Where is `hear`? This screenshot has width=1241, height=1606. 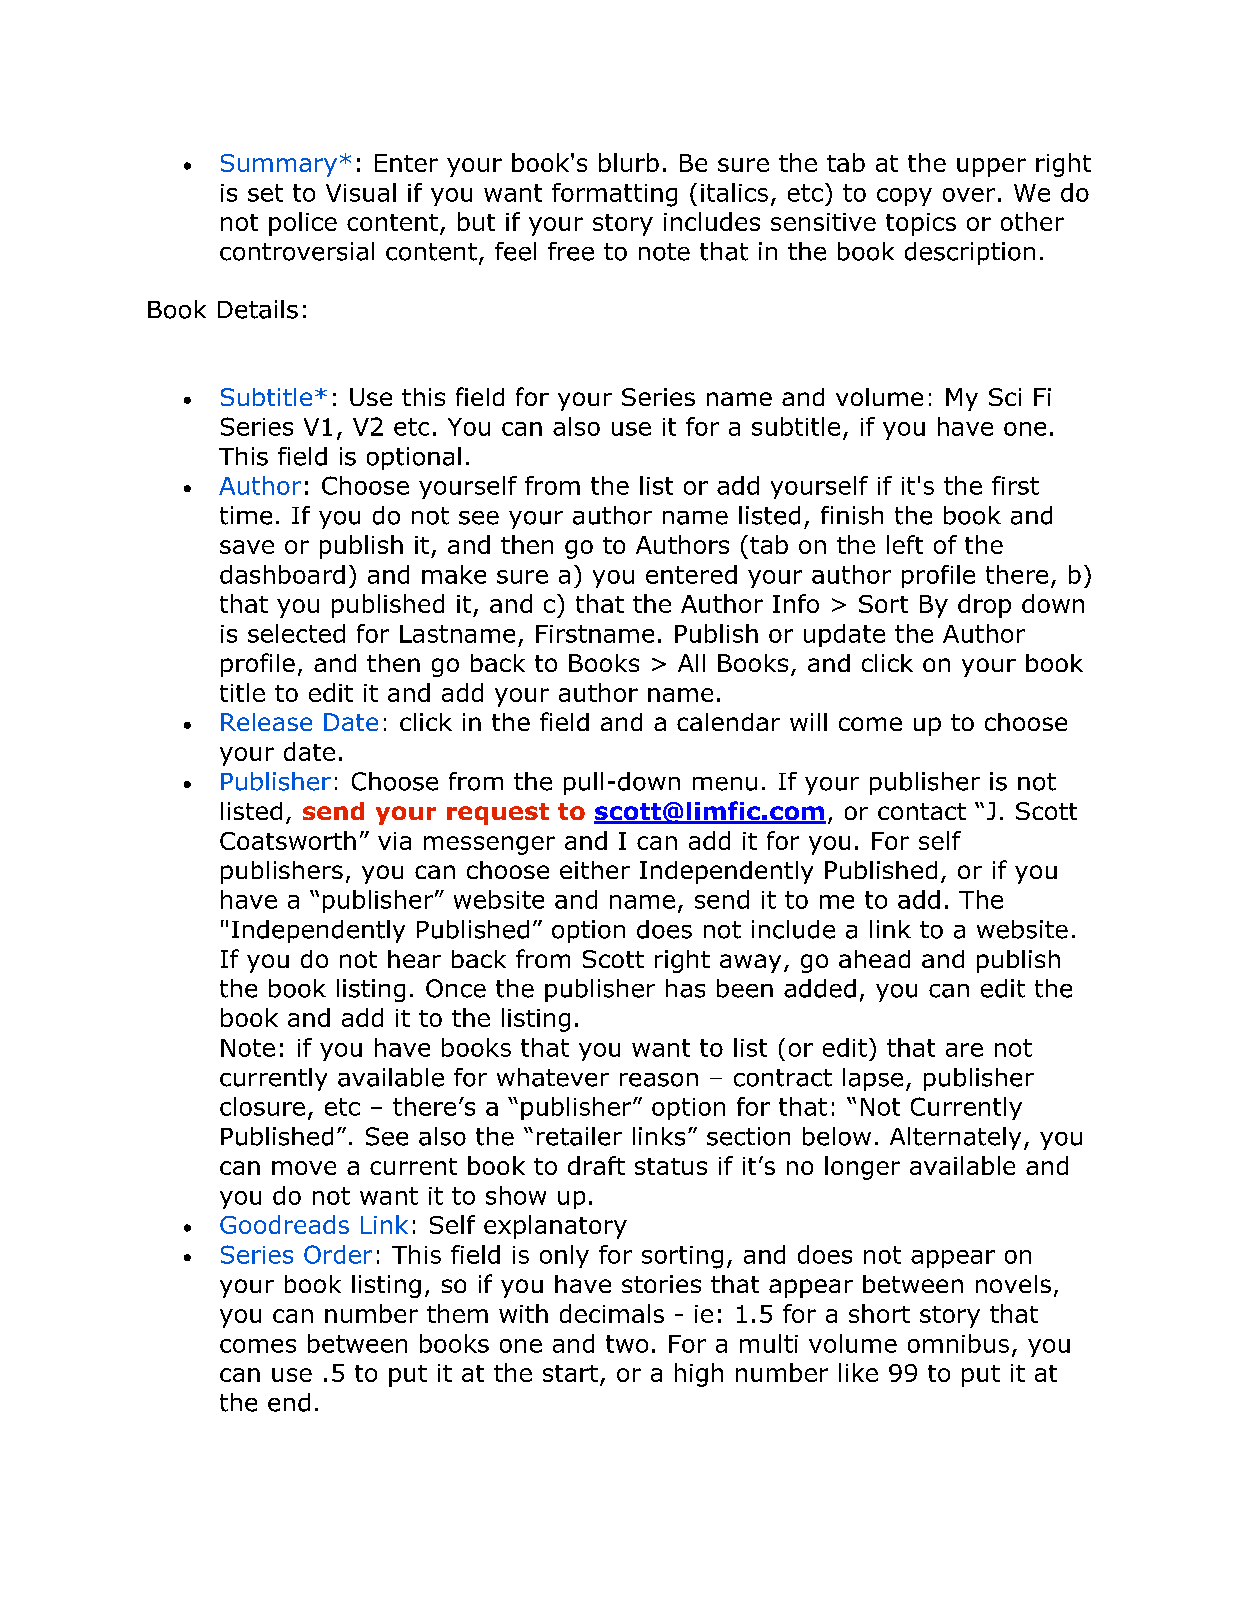
hear is located at coordinates (414, 959).
